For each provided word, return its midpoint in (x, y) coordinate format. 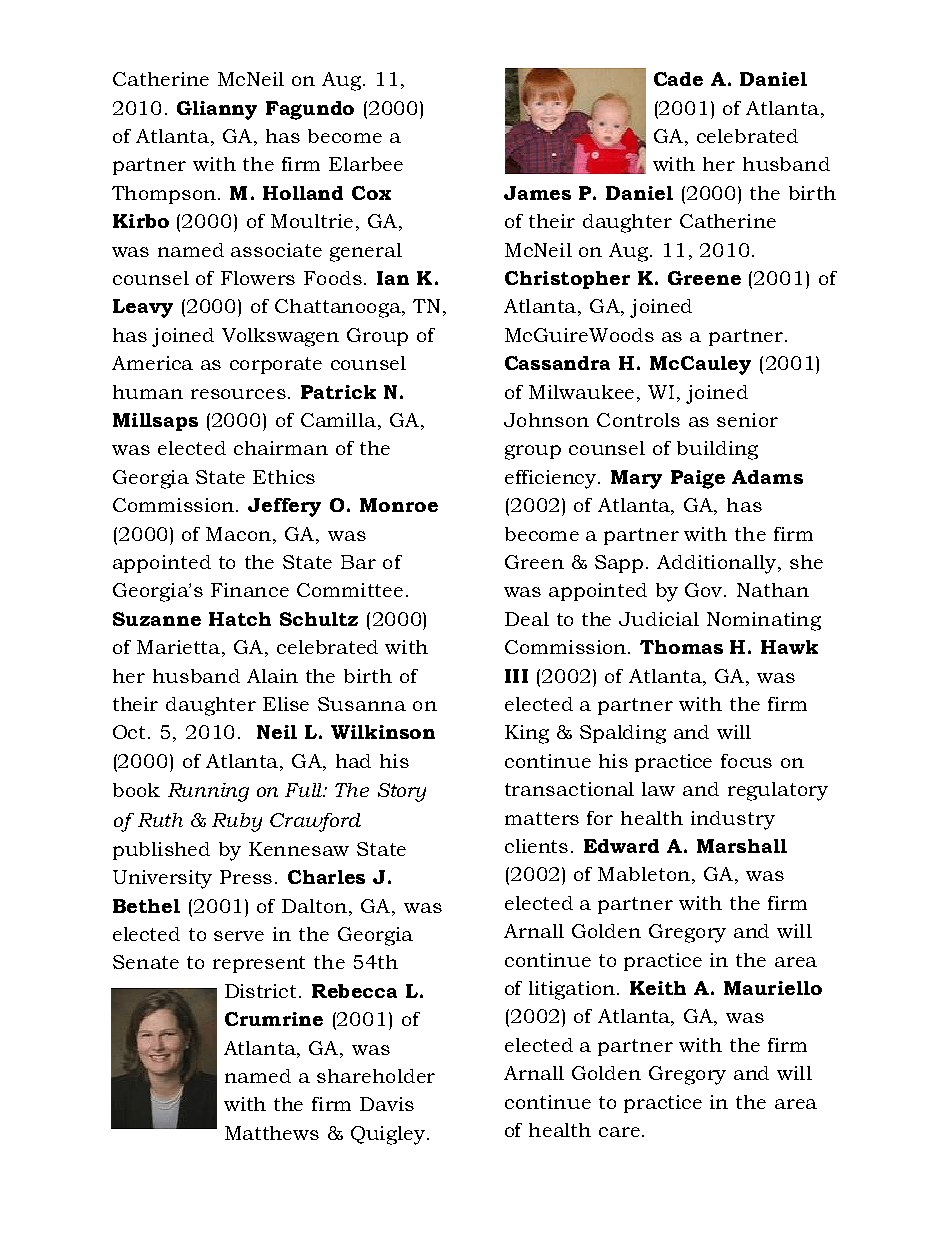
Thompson (164, 195)
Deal (527, 619)
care (619, 1132)
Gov (705, 590)
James (537, 193)
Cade (678, 79)
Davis (387, 1104)
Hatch (240, 619)
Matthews (272, 1133)
